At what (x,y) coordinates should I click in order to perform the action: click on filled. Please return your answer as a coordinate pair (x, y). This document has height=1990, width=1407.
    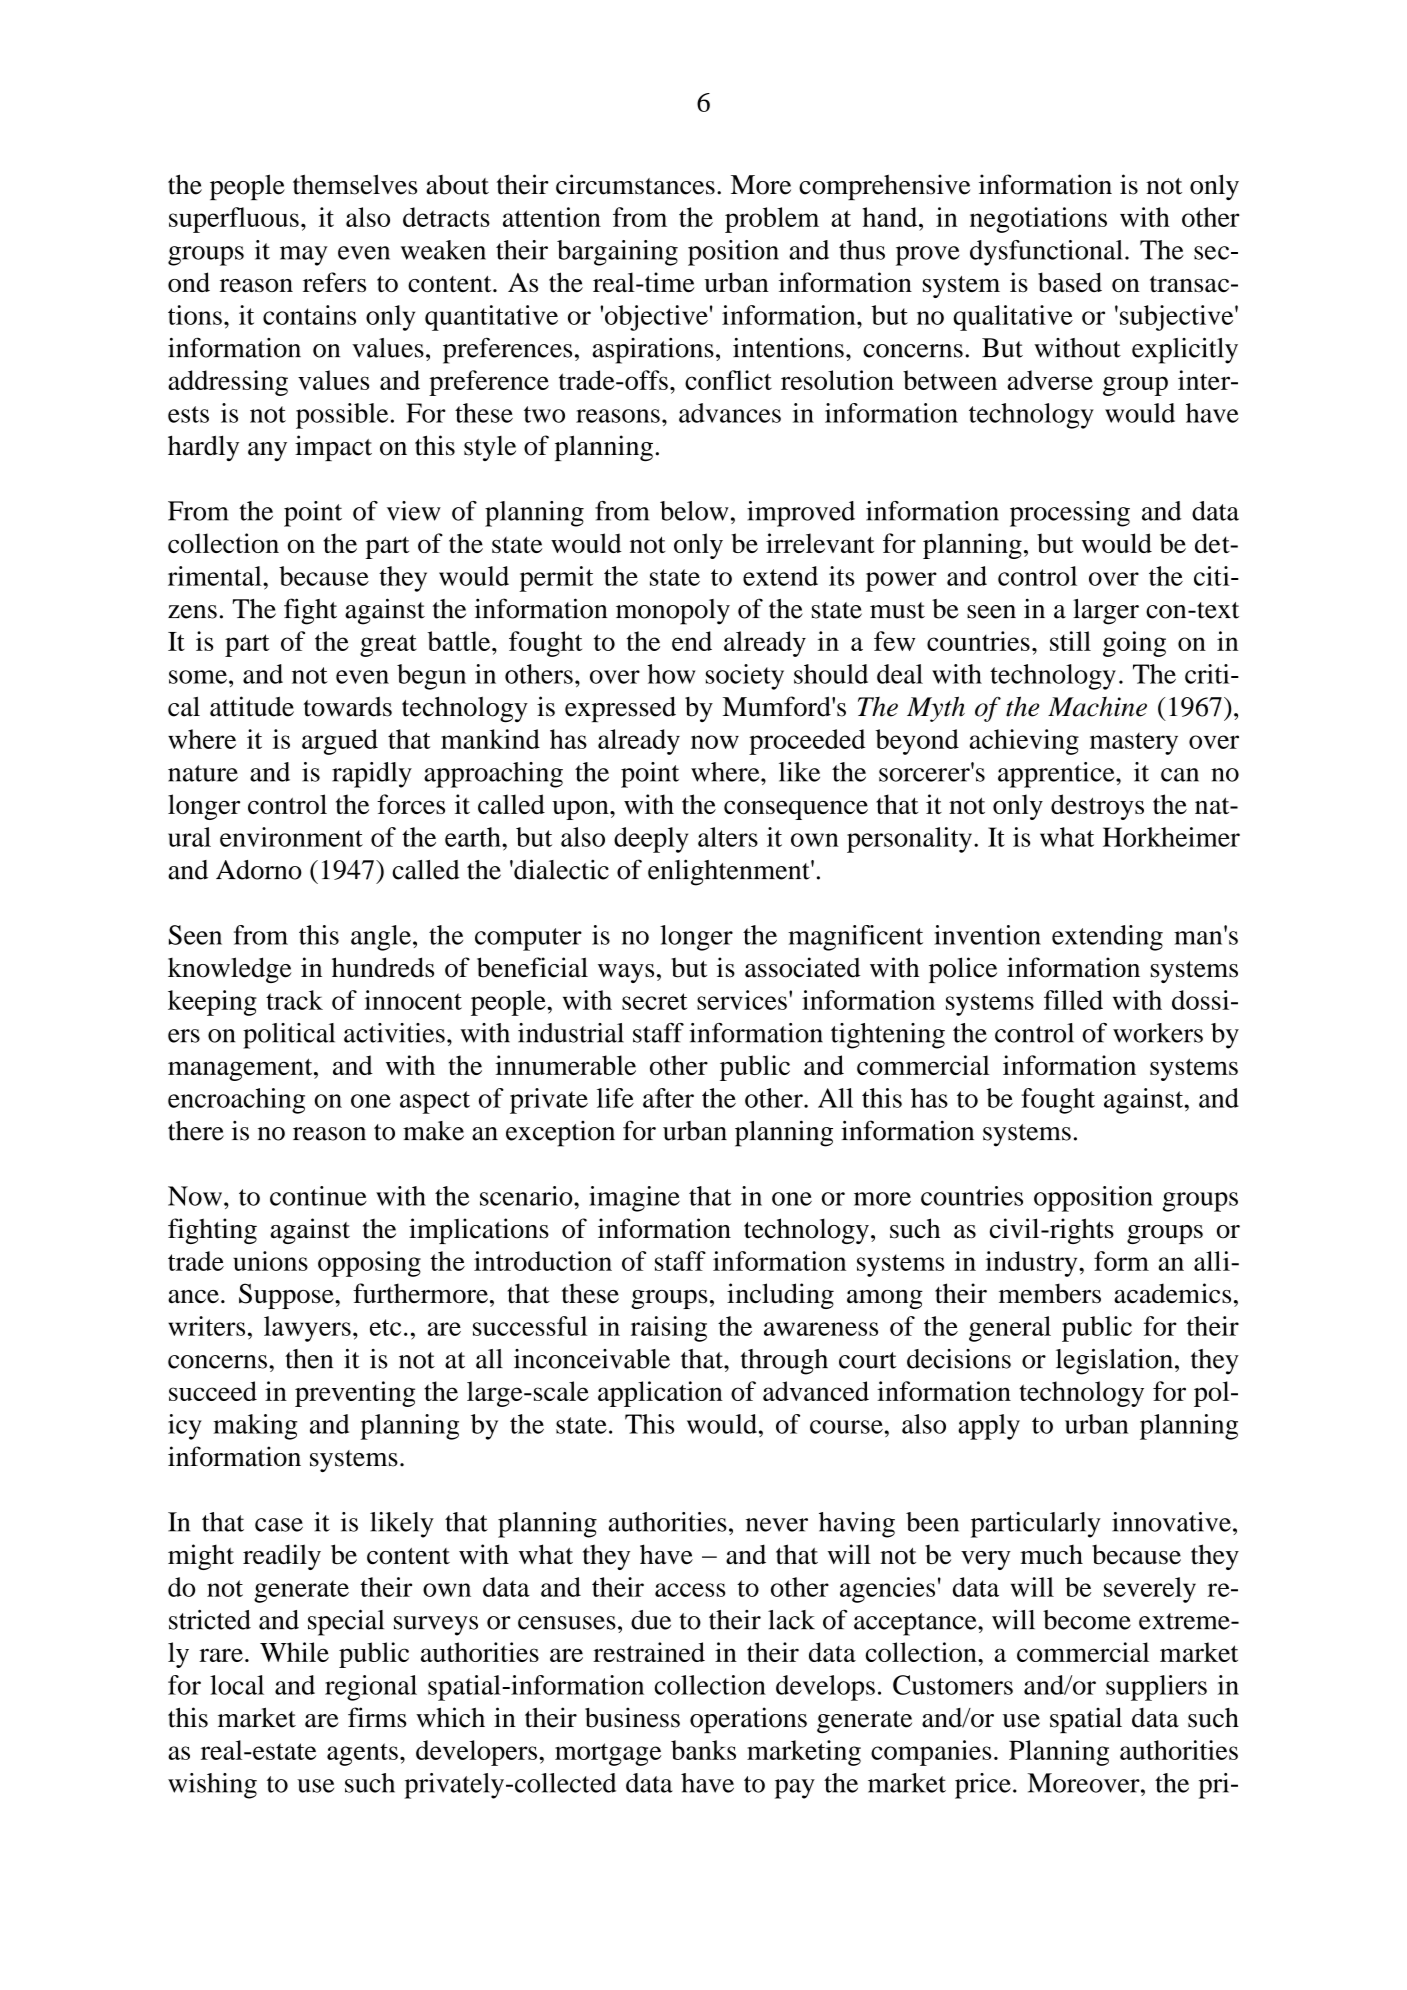
    Looking at the image, I should click on (1073, 1000).
